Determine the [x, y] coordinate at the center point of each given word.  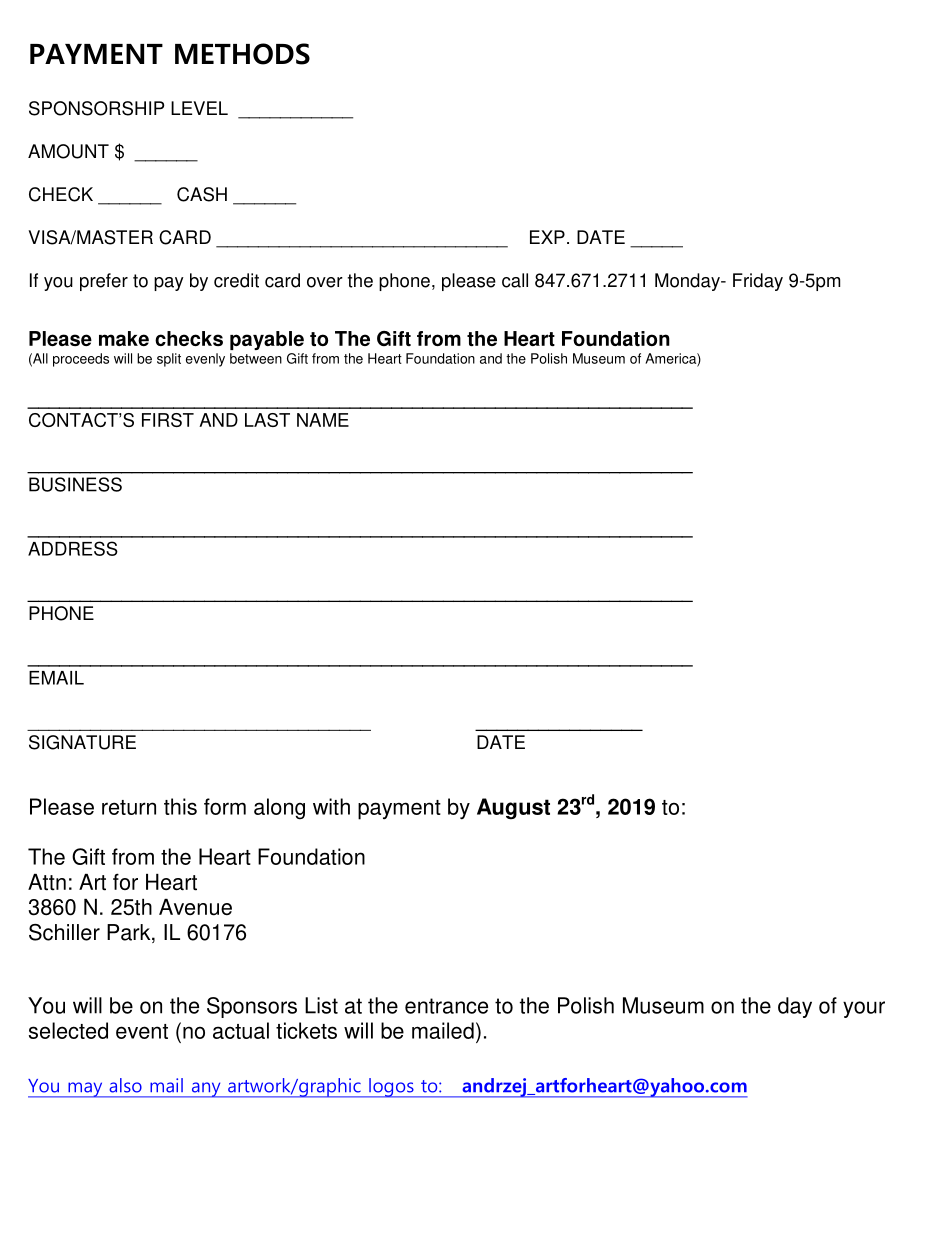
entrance [446, 1006]
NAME [323, 420]
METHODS [242, 54]
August [513, 809]
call [515, 280]
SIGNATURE [82, 742]
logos [391, 1088]
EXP [547, 237]
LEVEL [199, 108]
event [142, 1031]
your [864, 1009]
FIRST [168, 420]
